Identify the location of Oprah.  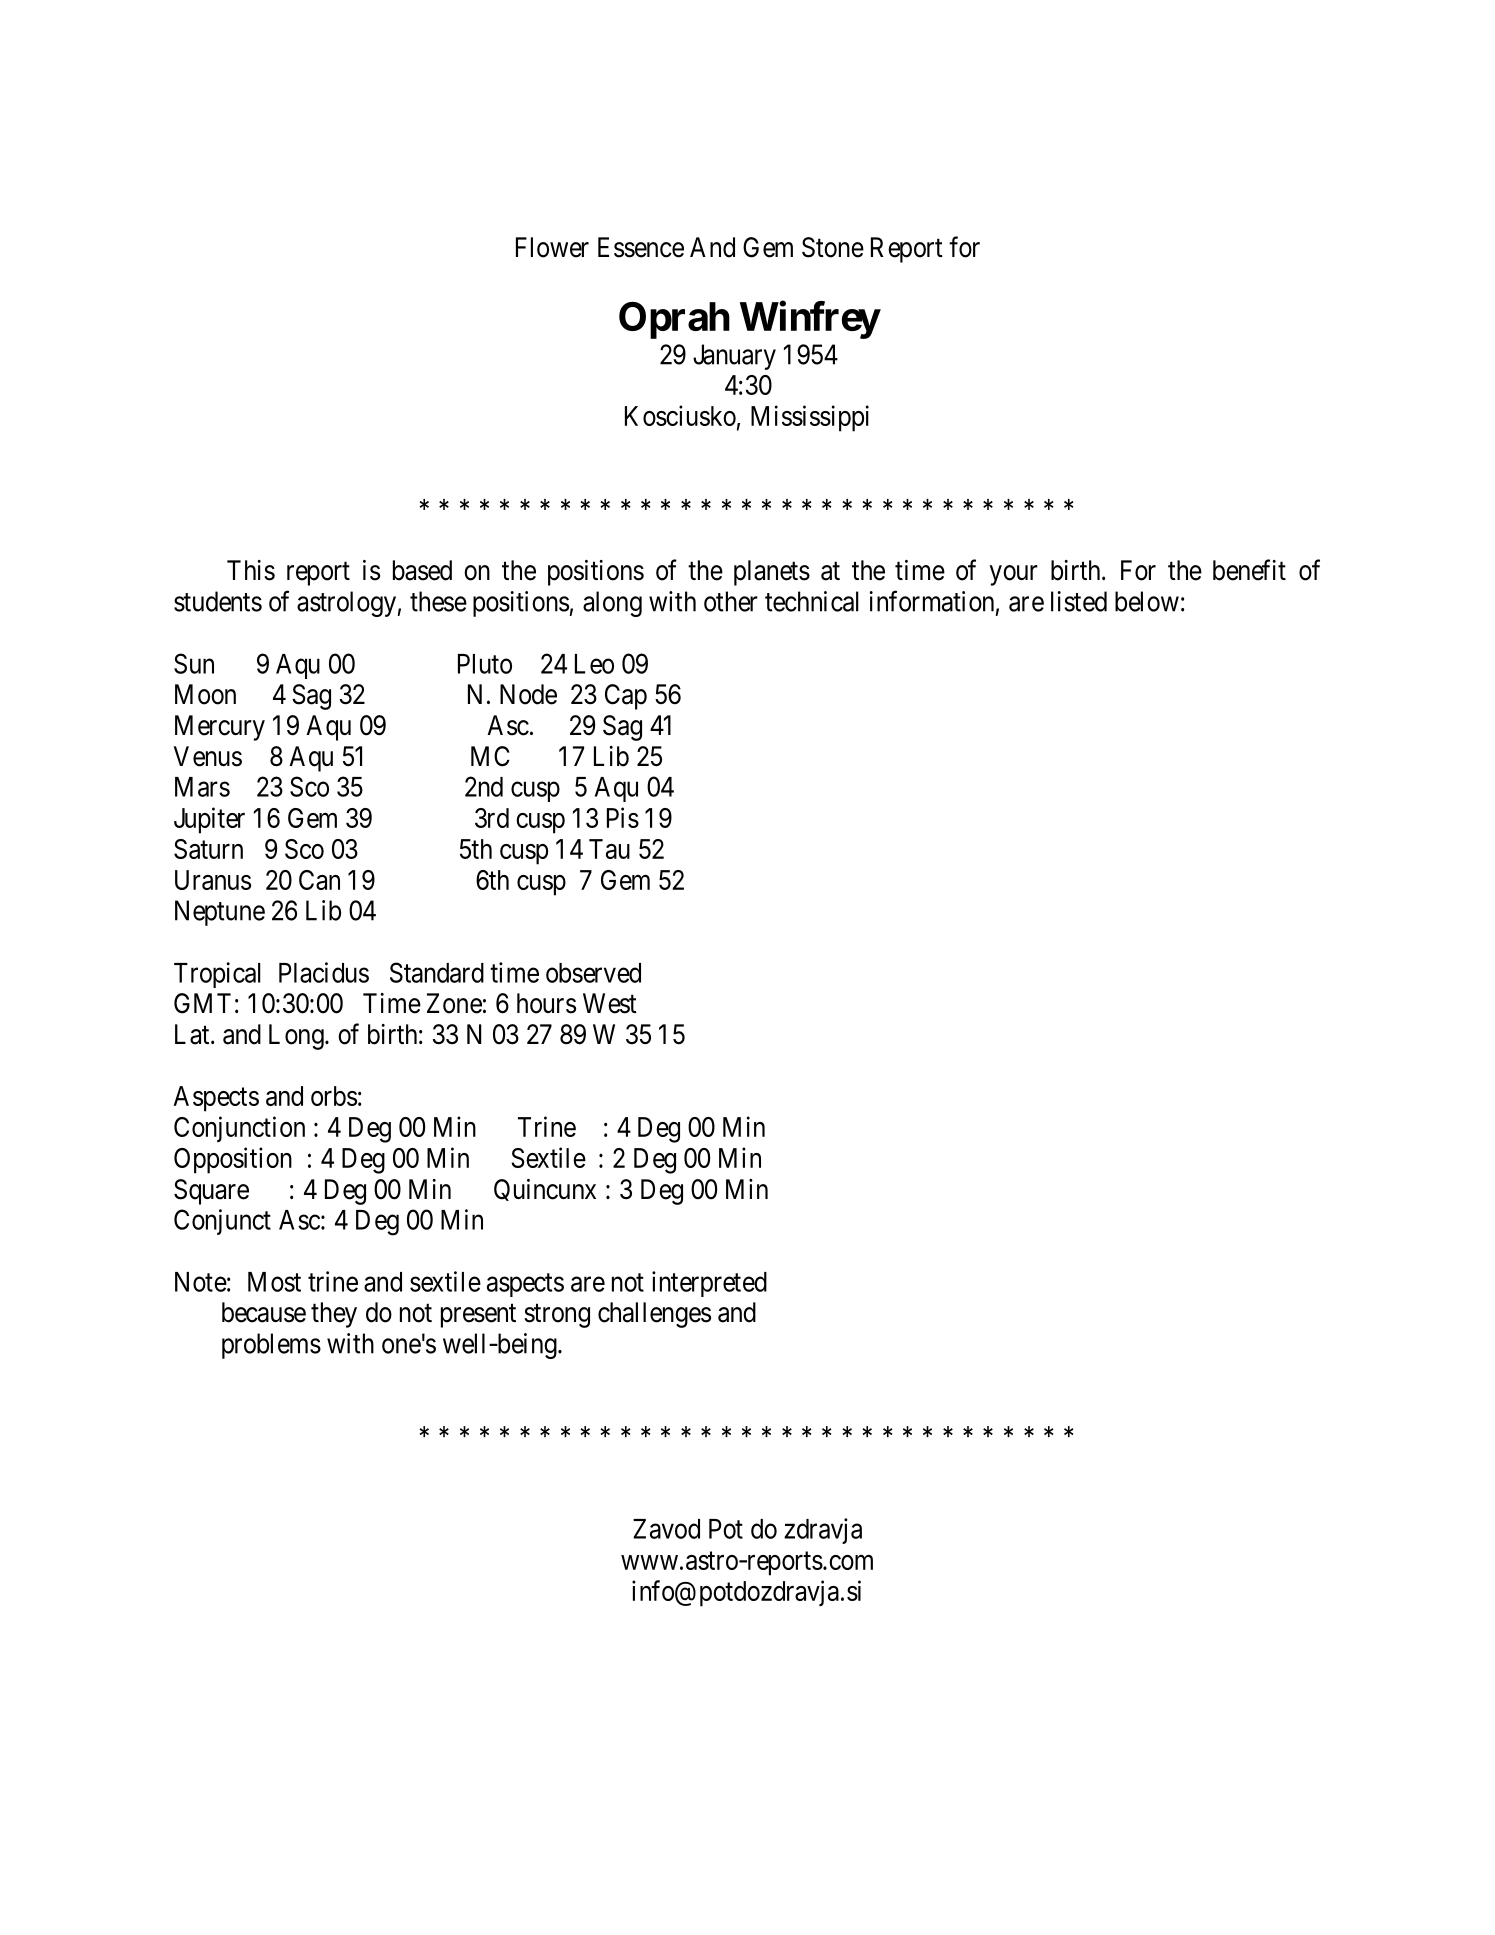
(674, 320).
